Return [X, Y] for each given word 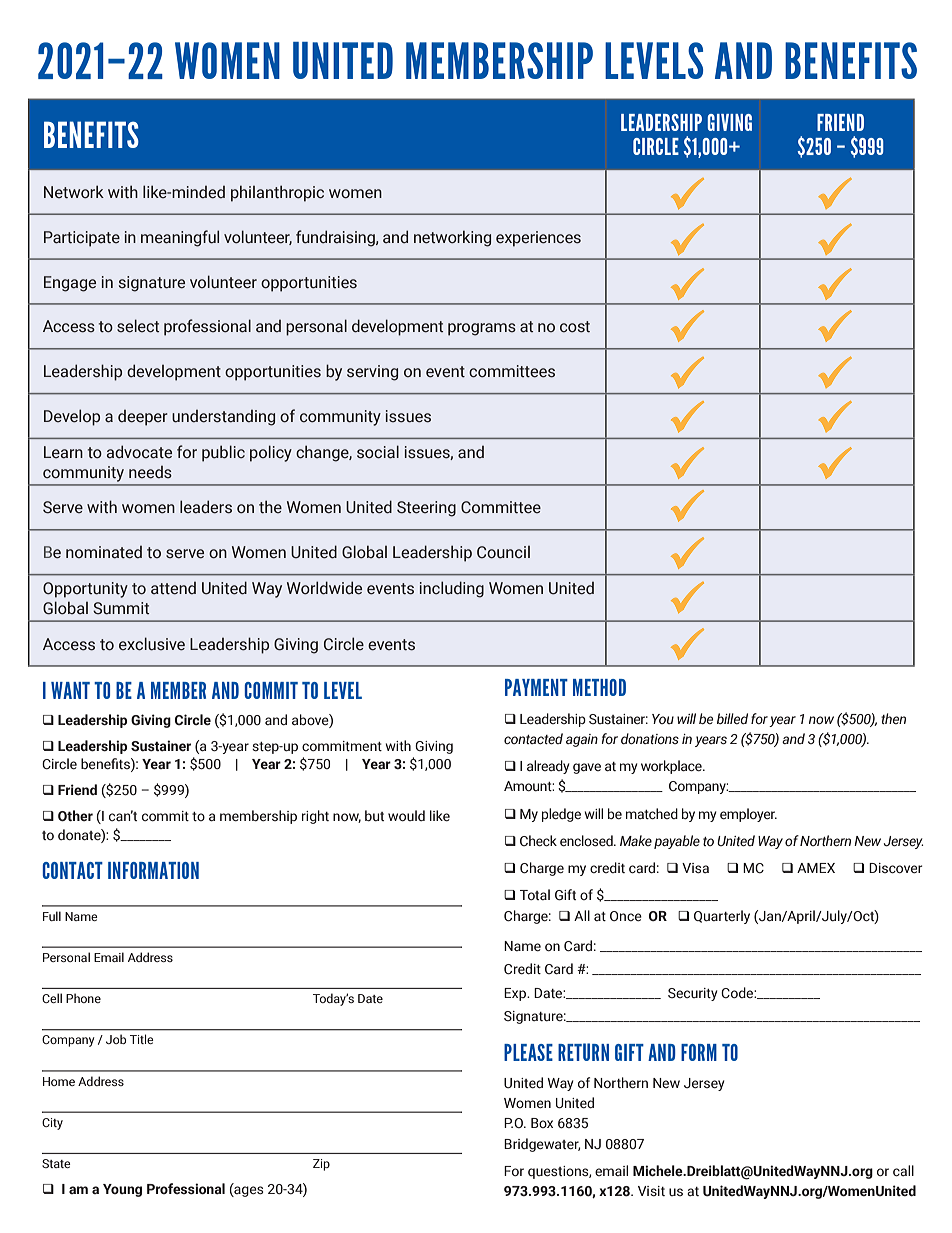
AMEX [816, 868]
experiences [538, 239]
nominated [104, 552]
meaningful [180, 238]
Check [538, 840]
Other [75, 815]
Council [503, 552]
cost [575, 327]
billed [732, 718]
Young [122, 1190]
